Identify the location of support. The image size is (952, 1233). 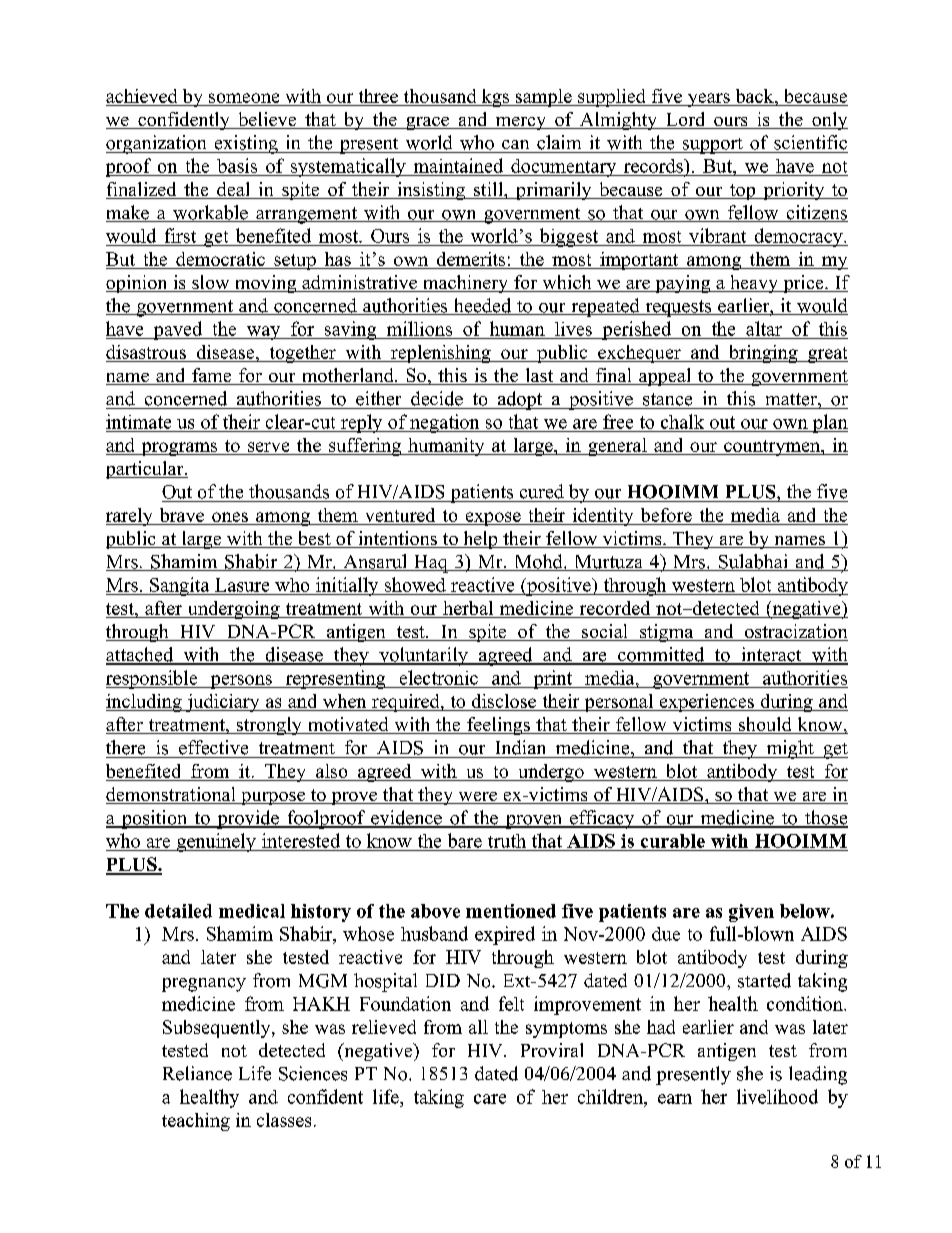
(712, 146).
